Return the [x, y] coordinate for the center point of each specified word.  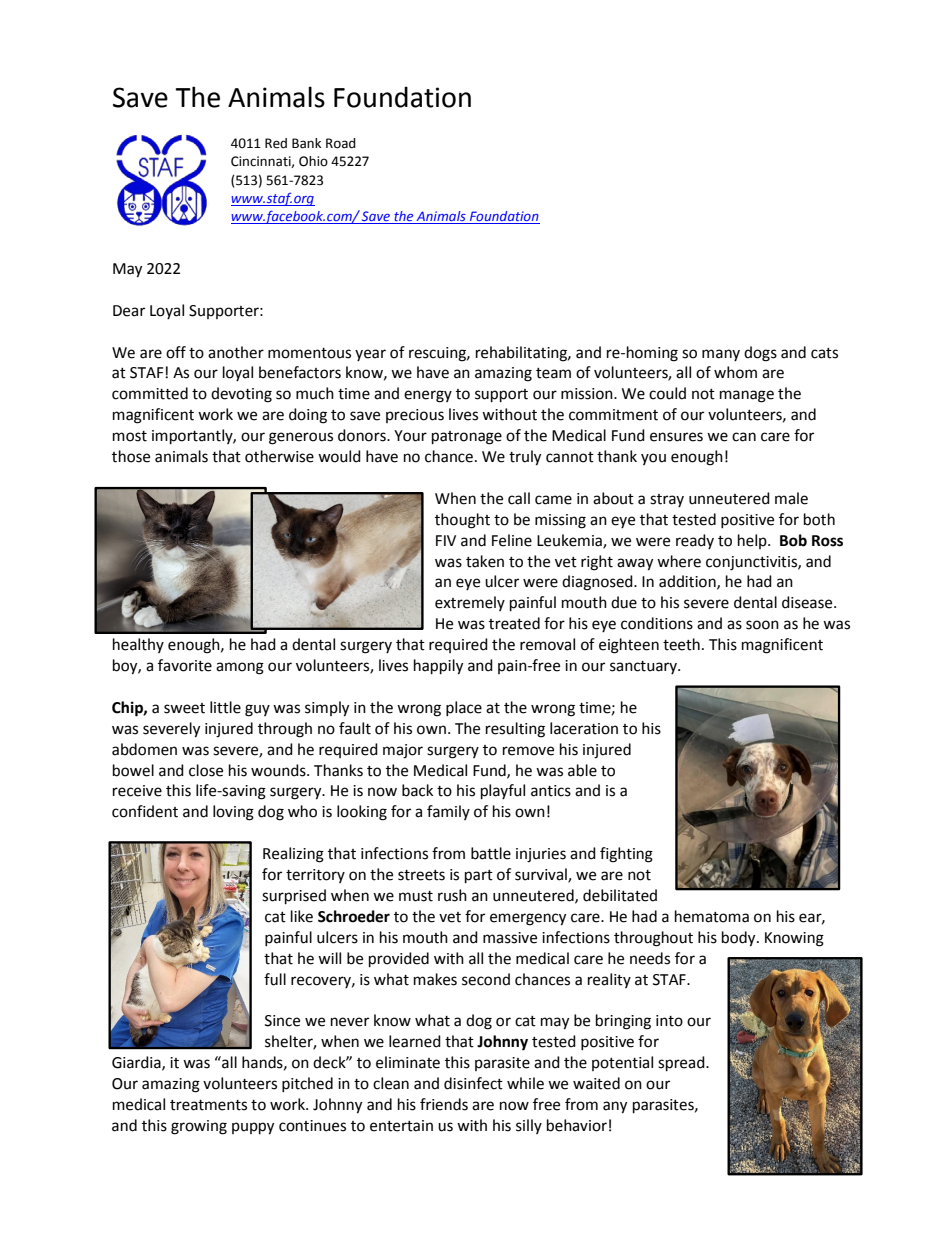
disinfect [473, 1083]
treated [514, 623]
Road [341, 143]
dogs [760, 354]
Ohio [313, 161]
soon [762, 625]
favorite [185, 665]
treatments [208, 1105]
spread [682, 1064]
